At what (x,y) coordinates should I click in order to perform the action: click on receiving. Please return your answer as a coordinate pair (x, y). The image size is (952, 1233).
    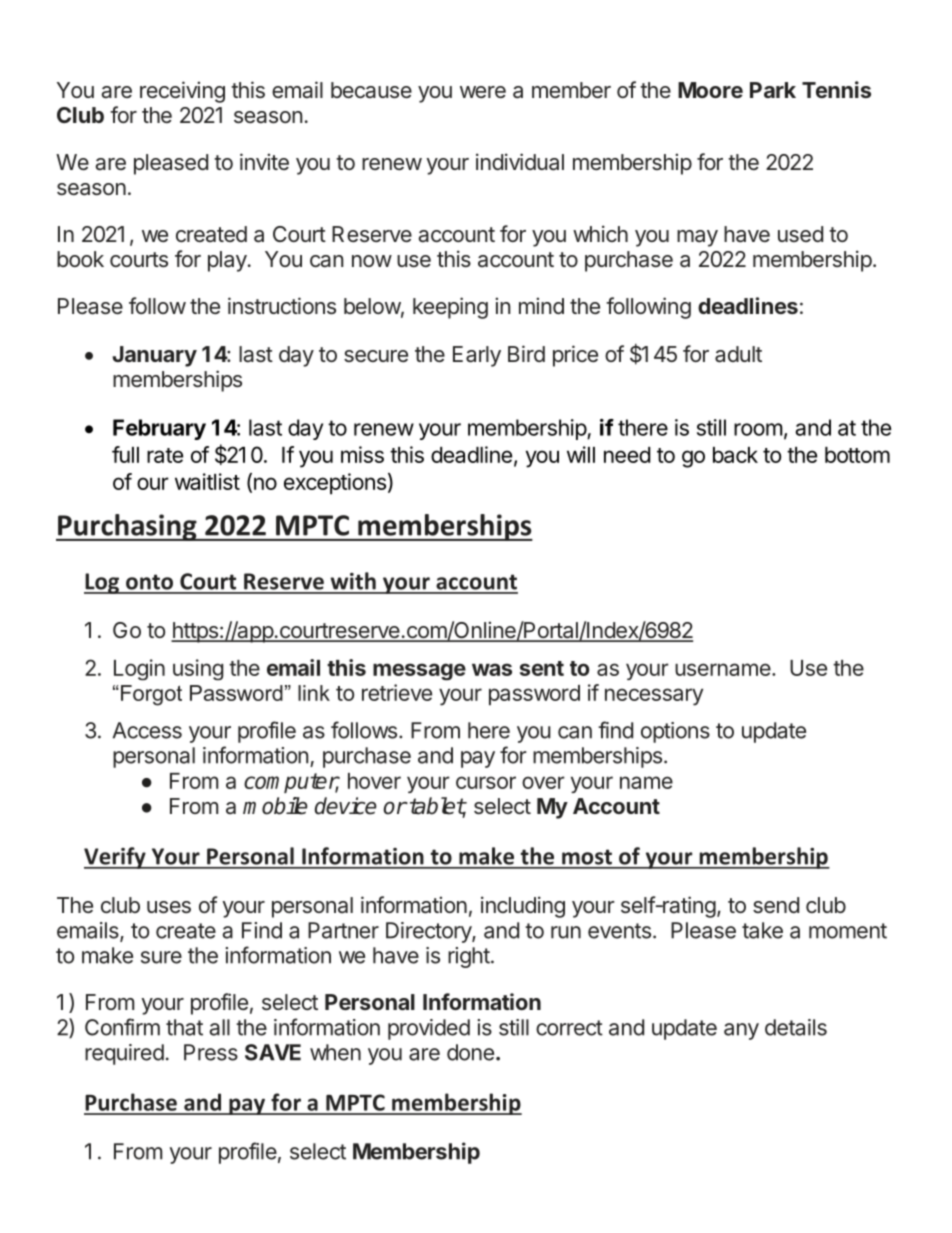
    Looking at the image, I should click on (182, 92).
